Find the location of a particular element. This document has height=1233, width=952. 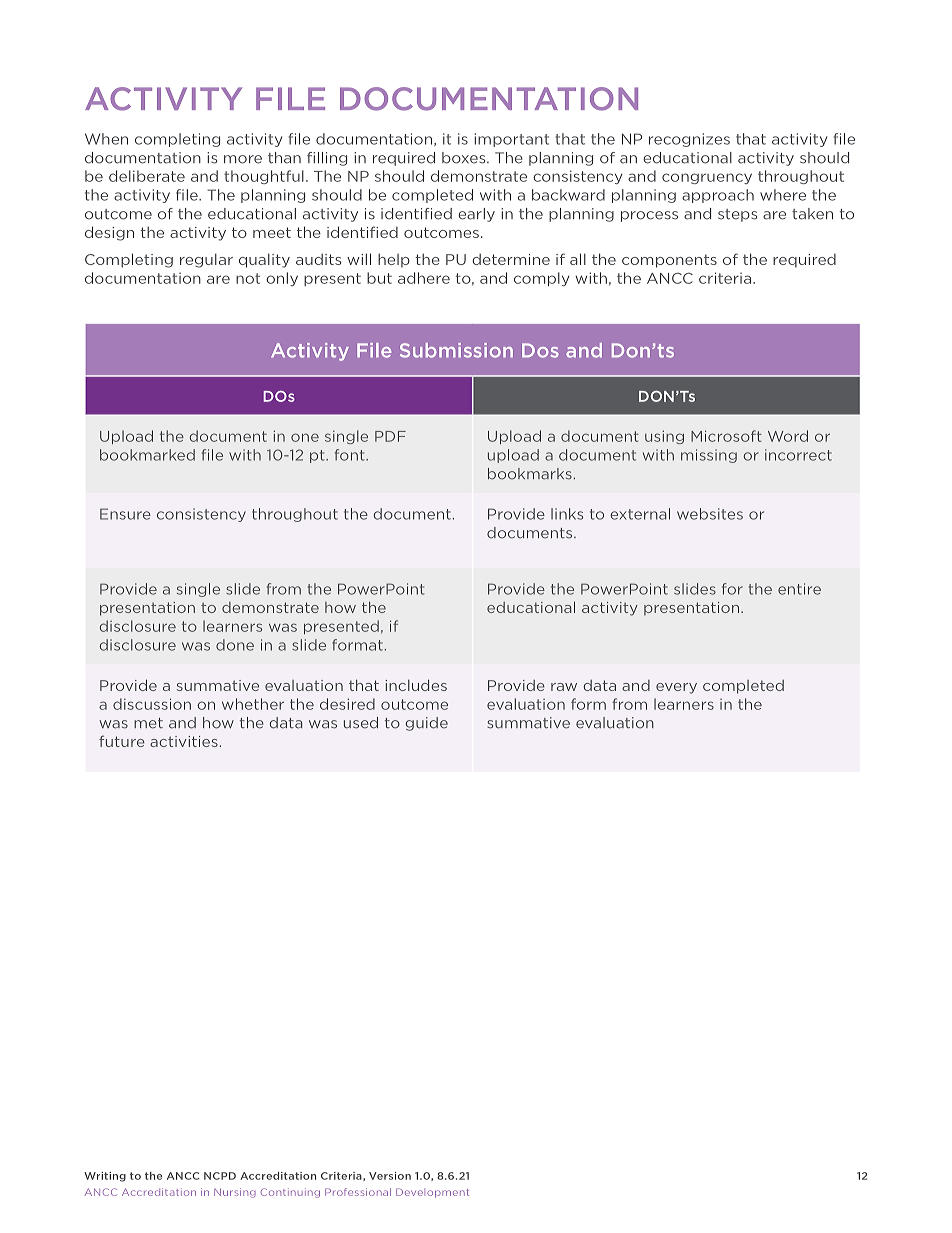

Version is located at coordinates (390, 1176).
